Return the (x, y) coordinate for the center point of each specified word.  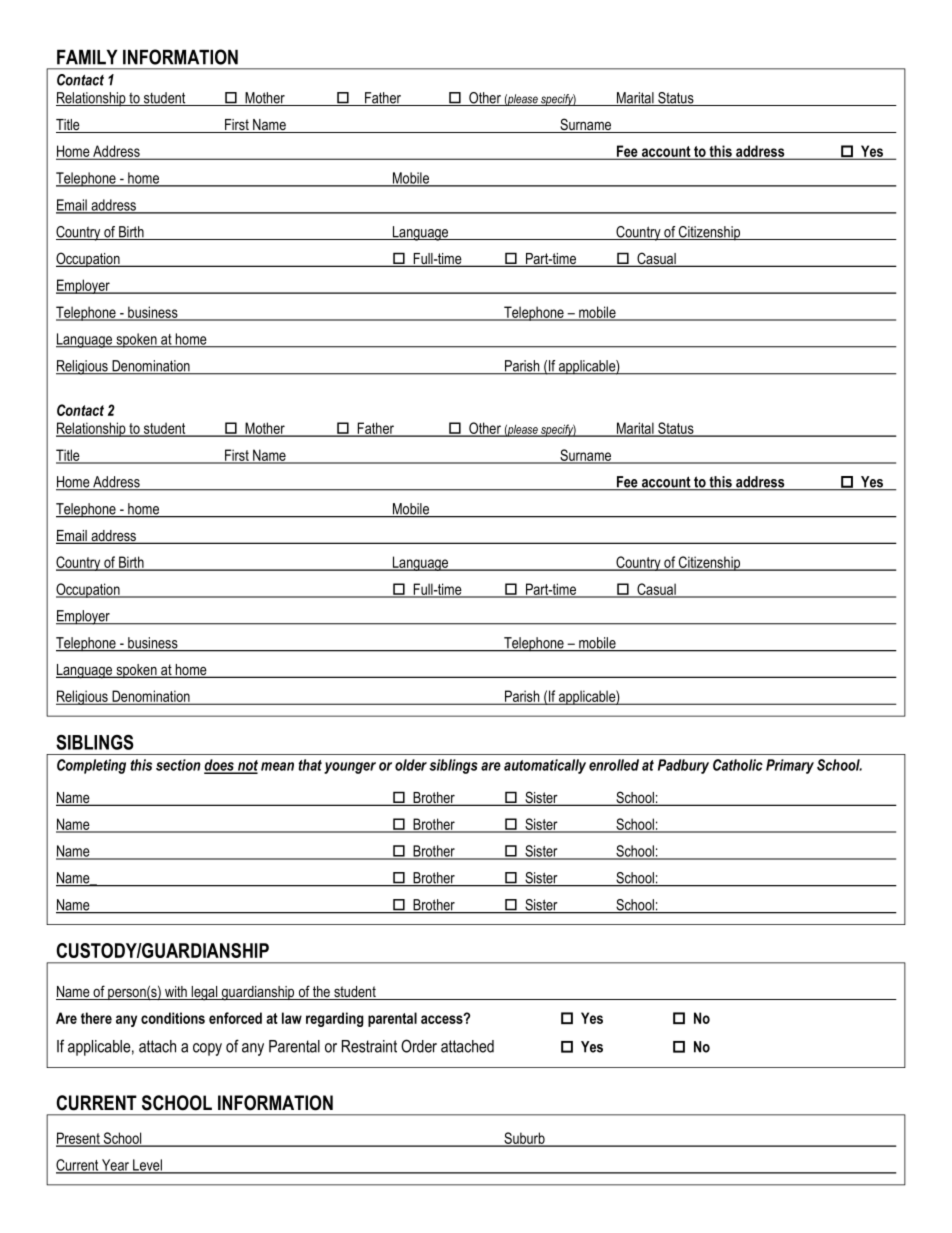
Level (147, 1166)
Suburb (524, 1139)
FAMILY (87, 57)
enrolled (614, 765)
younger (350, 768)
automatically (545, 766)
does (220, 766)
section (178, 765)
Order (419, 1046)
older (411, 765)
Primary (790, 766)
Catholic (738, 765)
